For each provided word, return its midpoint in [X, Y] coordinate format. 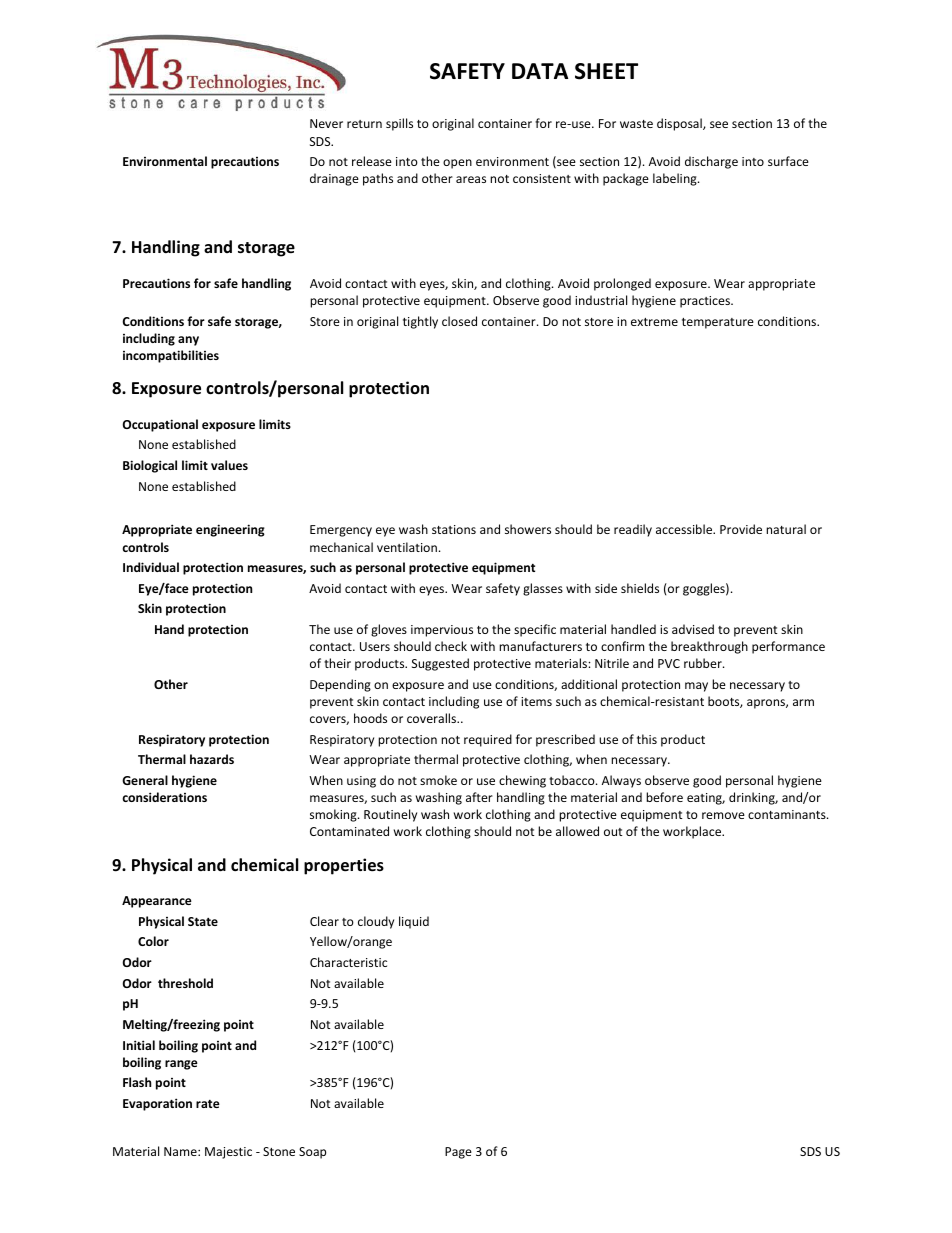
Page [458, 1153]
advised [693, 629]
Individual [151, 567]
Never [326, 123]
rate [208, 1104]
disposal [680, 124]
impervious [442, 631]
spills [399, 124]
